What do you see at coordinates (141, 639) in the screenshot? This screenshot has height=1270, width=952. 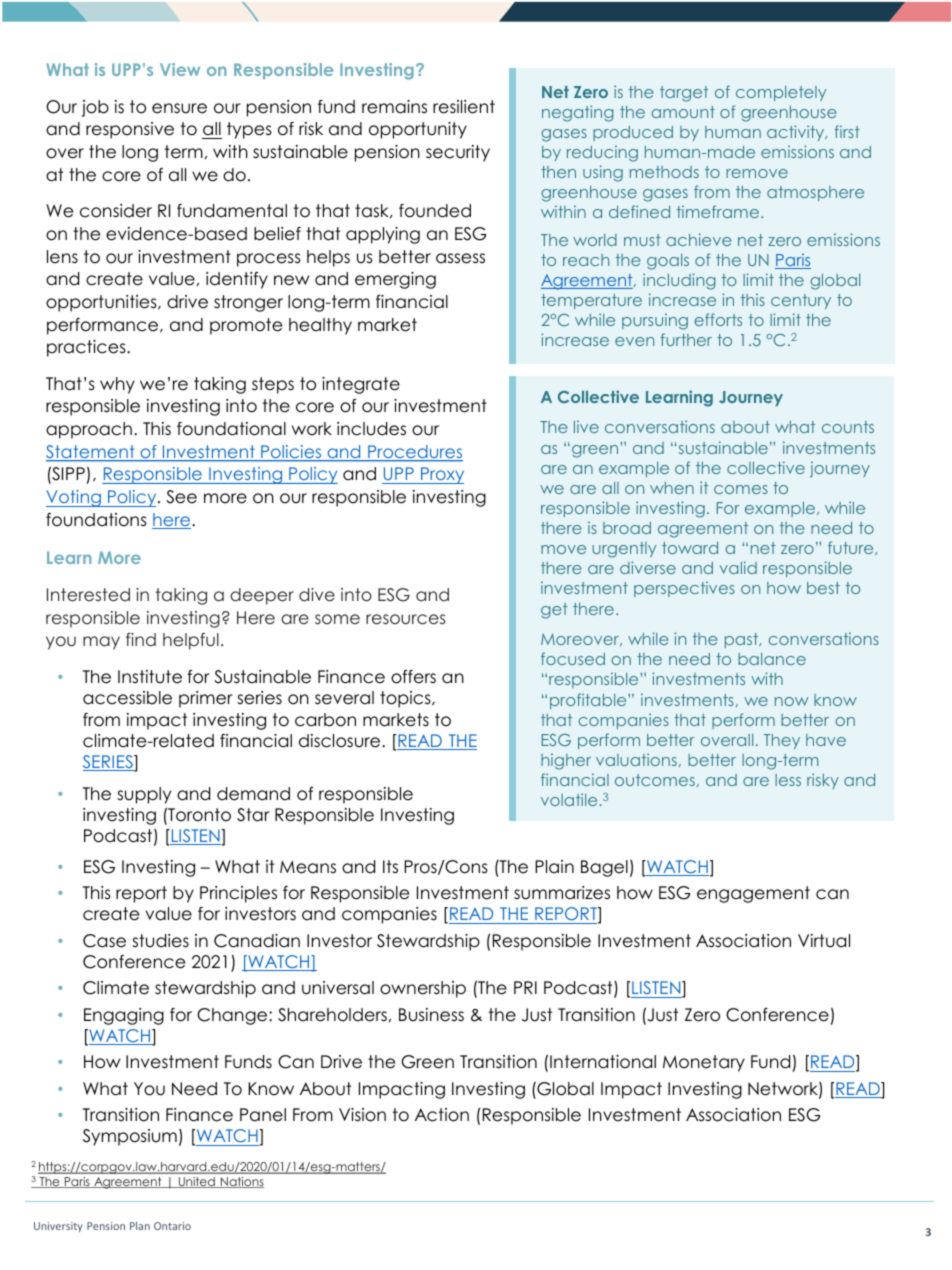 I see `find` at bounding box center [141, 639].
